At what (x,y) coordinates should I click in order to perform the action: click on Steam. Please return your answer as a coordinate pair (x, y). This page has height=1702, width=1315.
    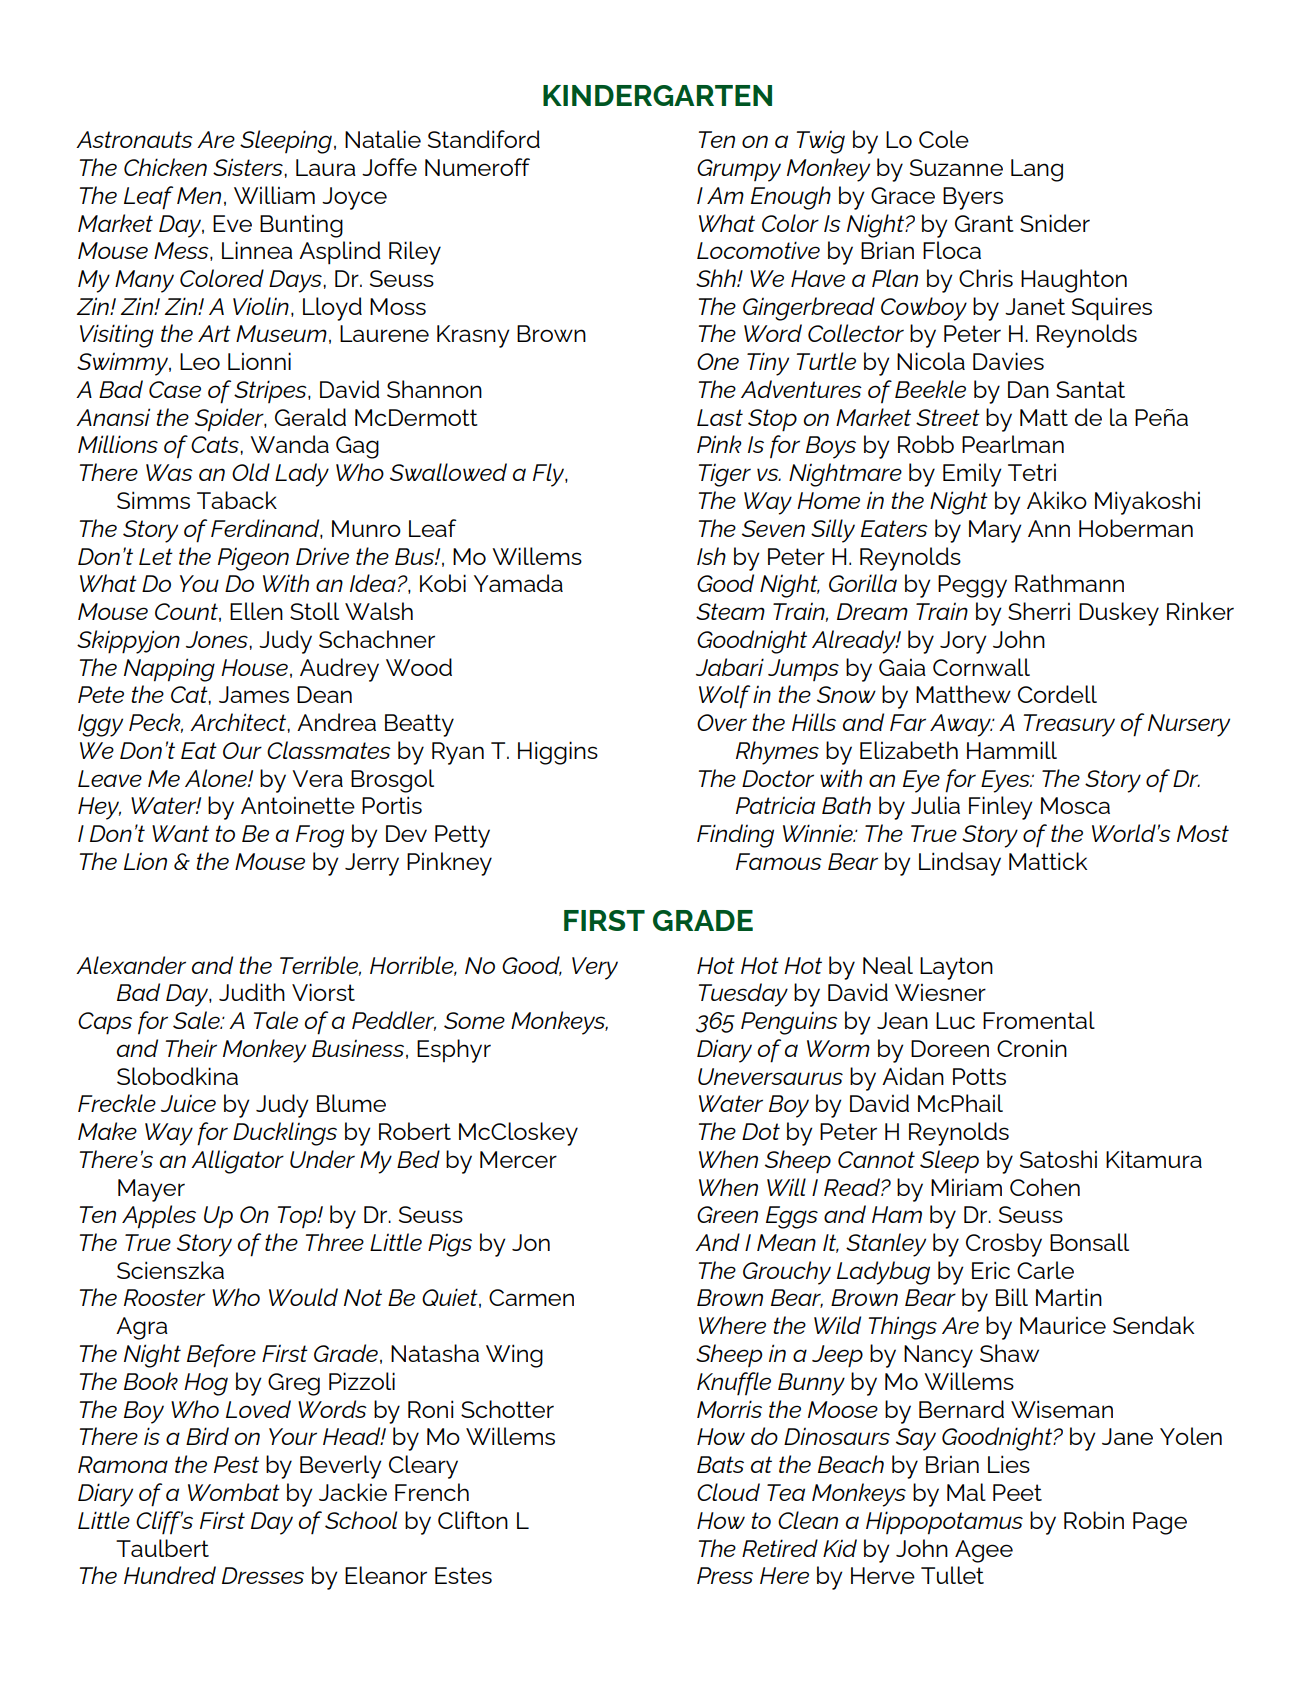
    Looking at the image, I should click on (730, 611).
